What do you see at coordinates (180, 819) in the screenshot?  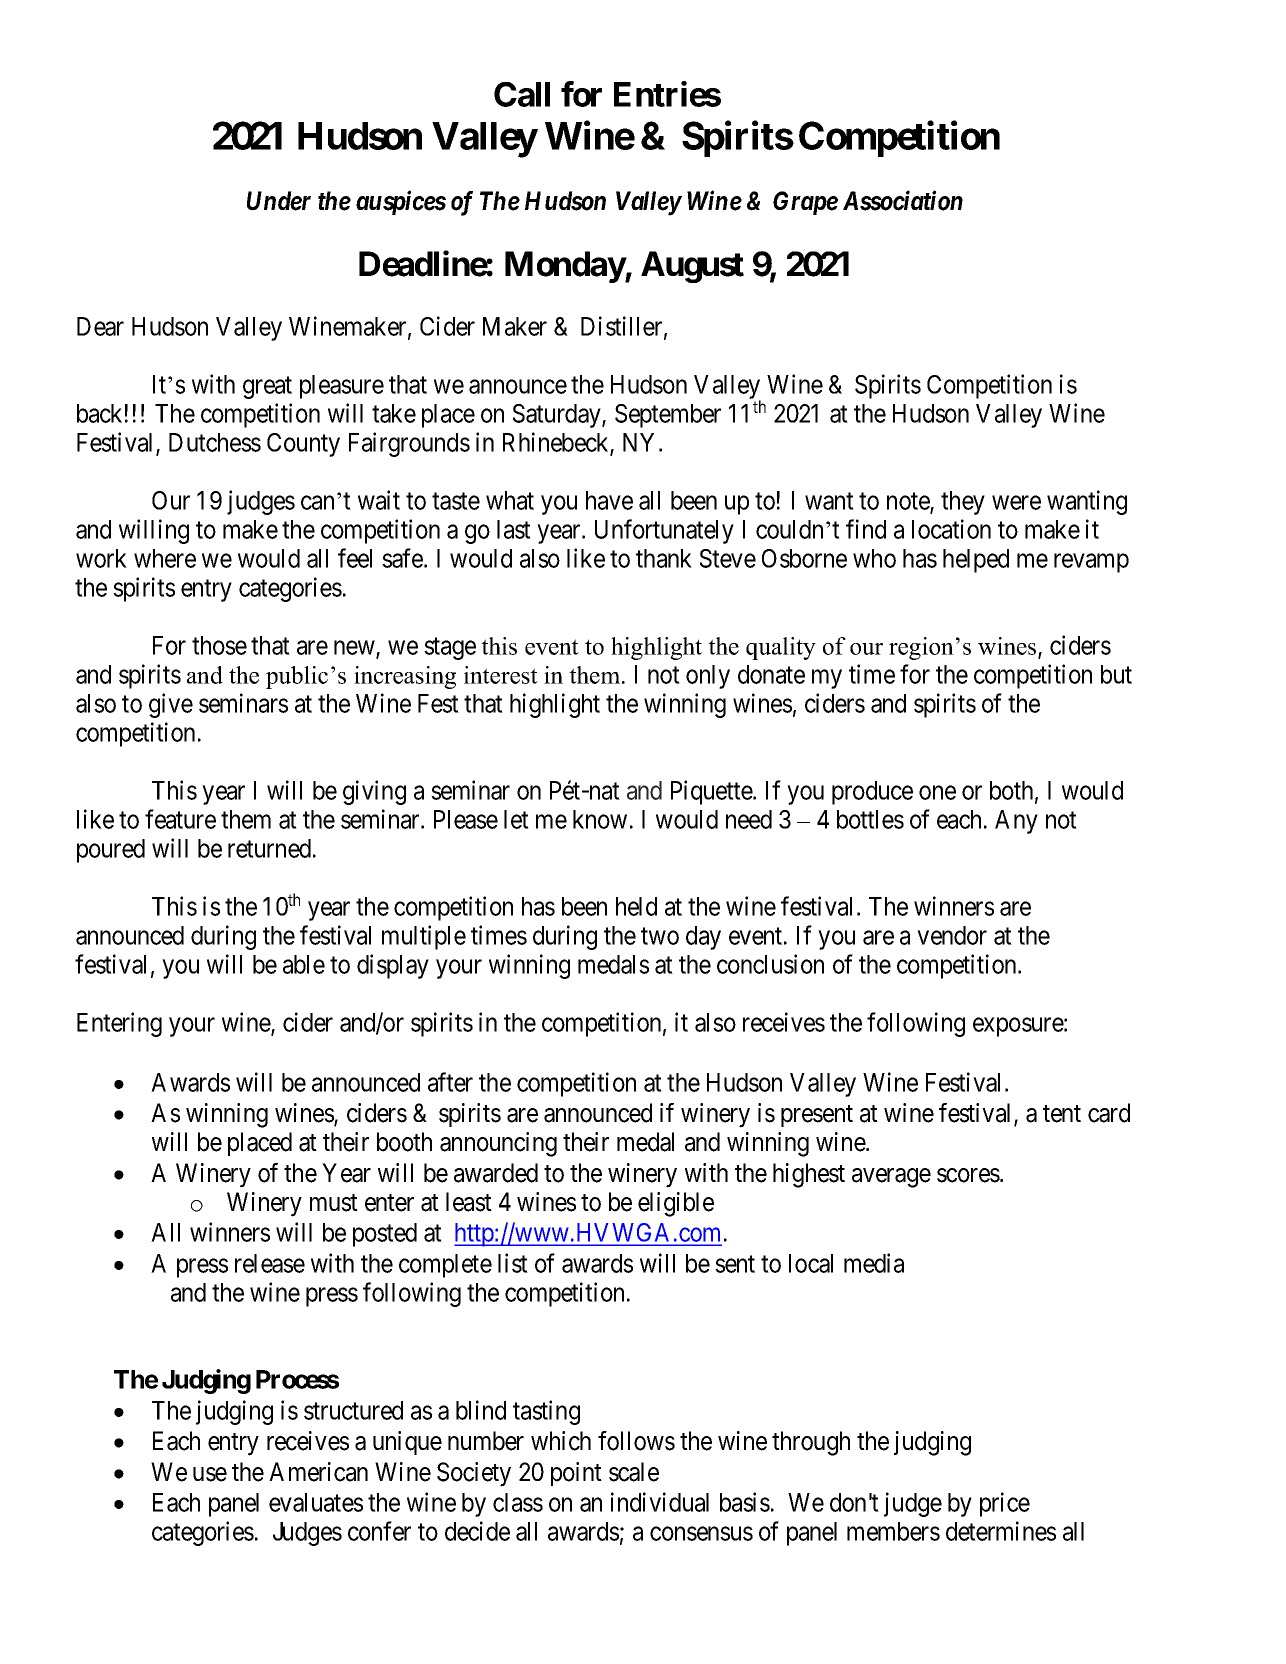 I see `feature` at bounding box center [180, 819].
